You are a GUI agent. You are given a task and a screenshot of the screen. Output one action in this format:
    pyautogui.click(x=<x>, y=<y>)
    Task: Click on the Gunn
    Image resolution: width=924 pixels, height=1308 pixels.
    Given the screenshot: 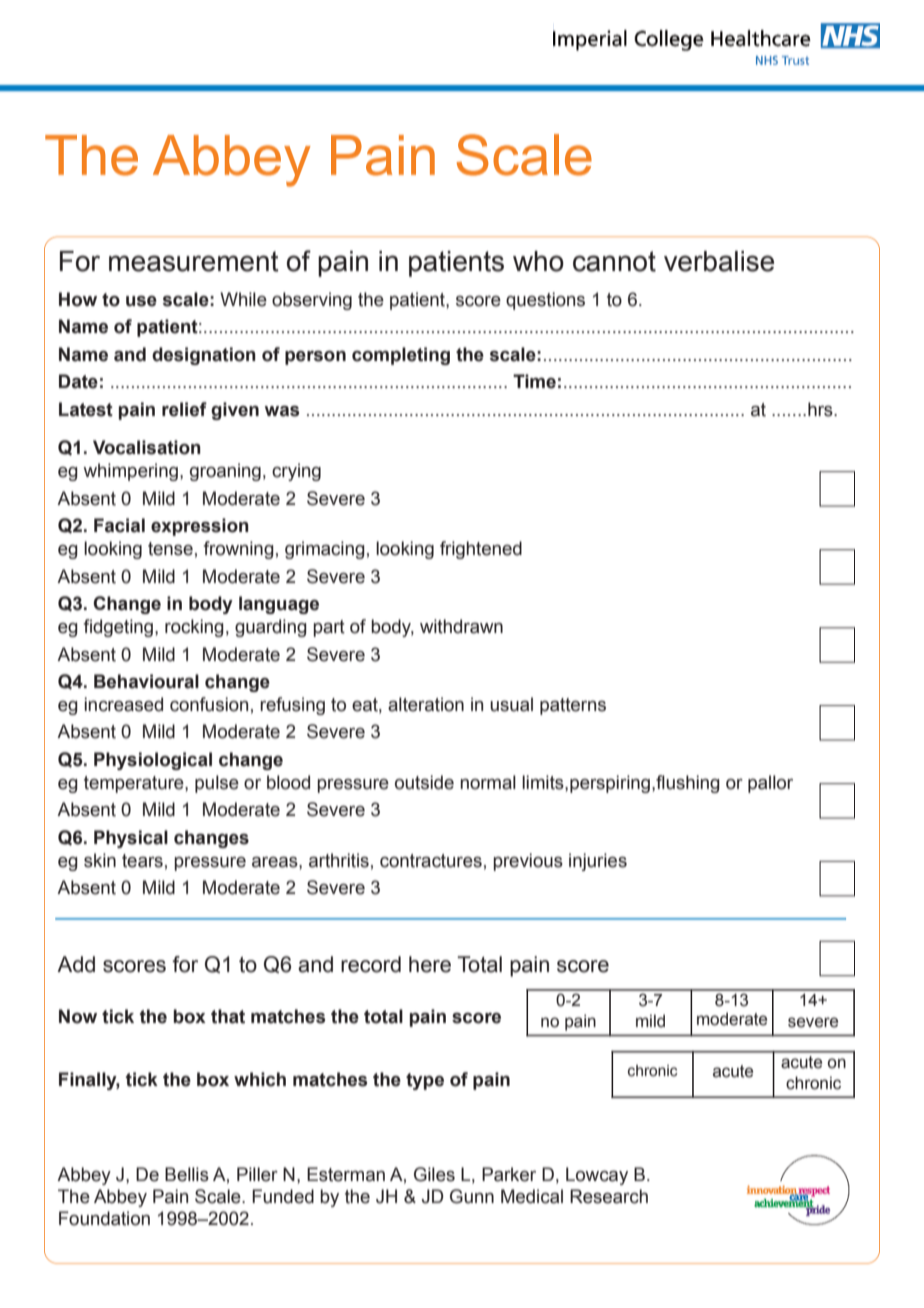 What is the action you would take?
    pyautogui.click(x=472, y=1196)
